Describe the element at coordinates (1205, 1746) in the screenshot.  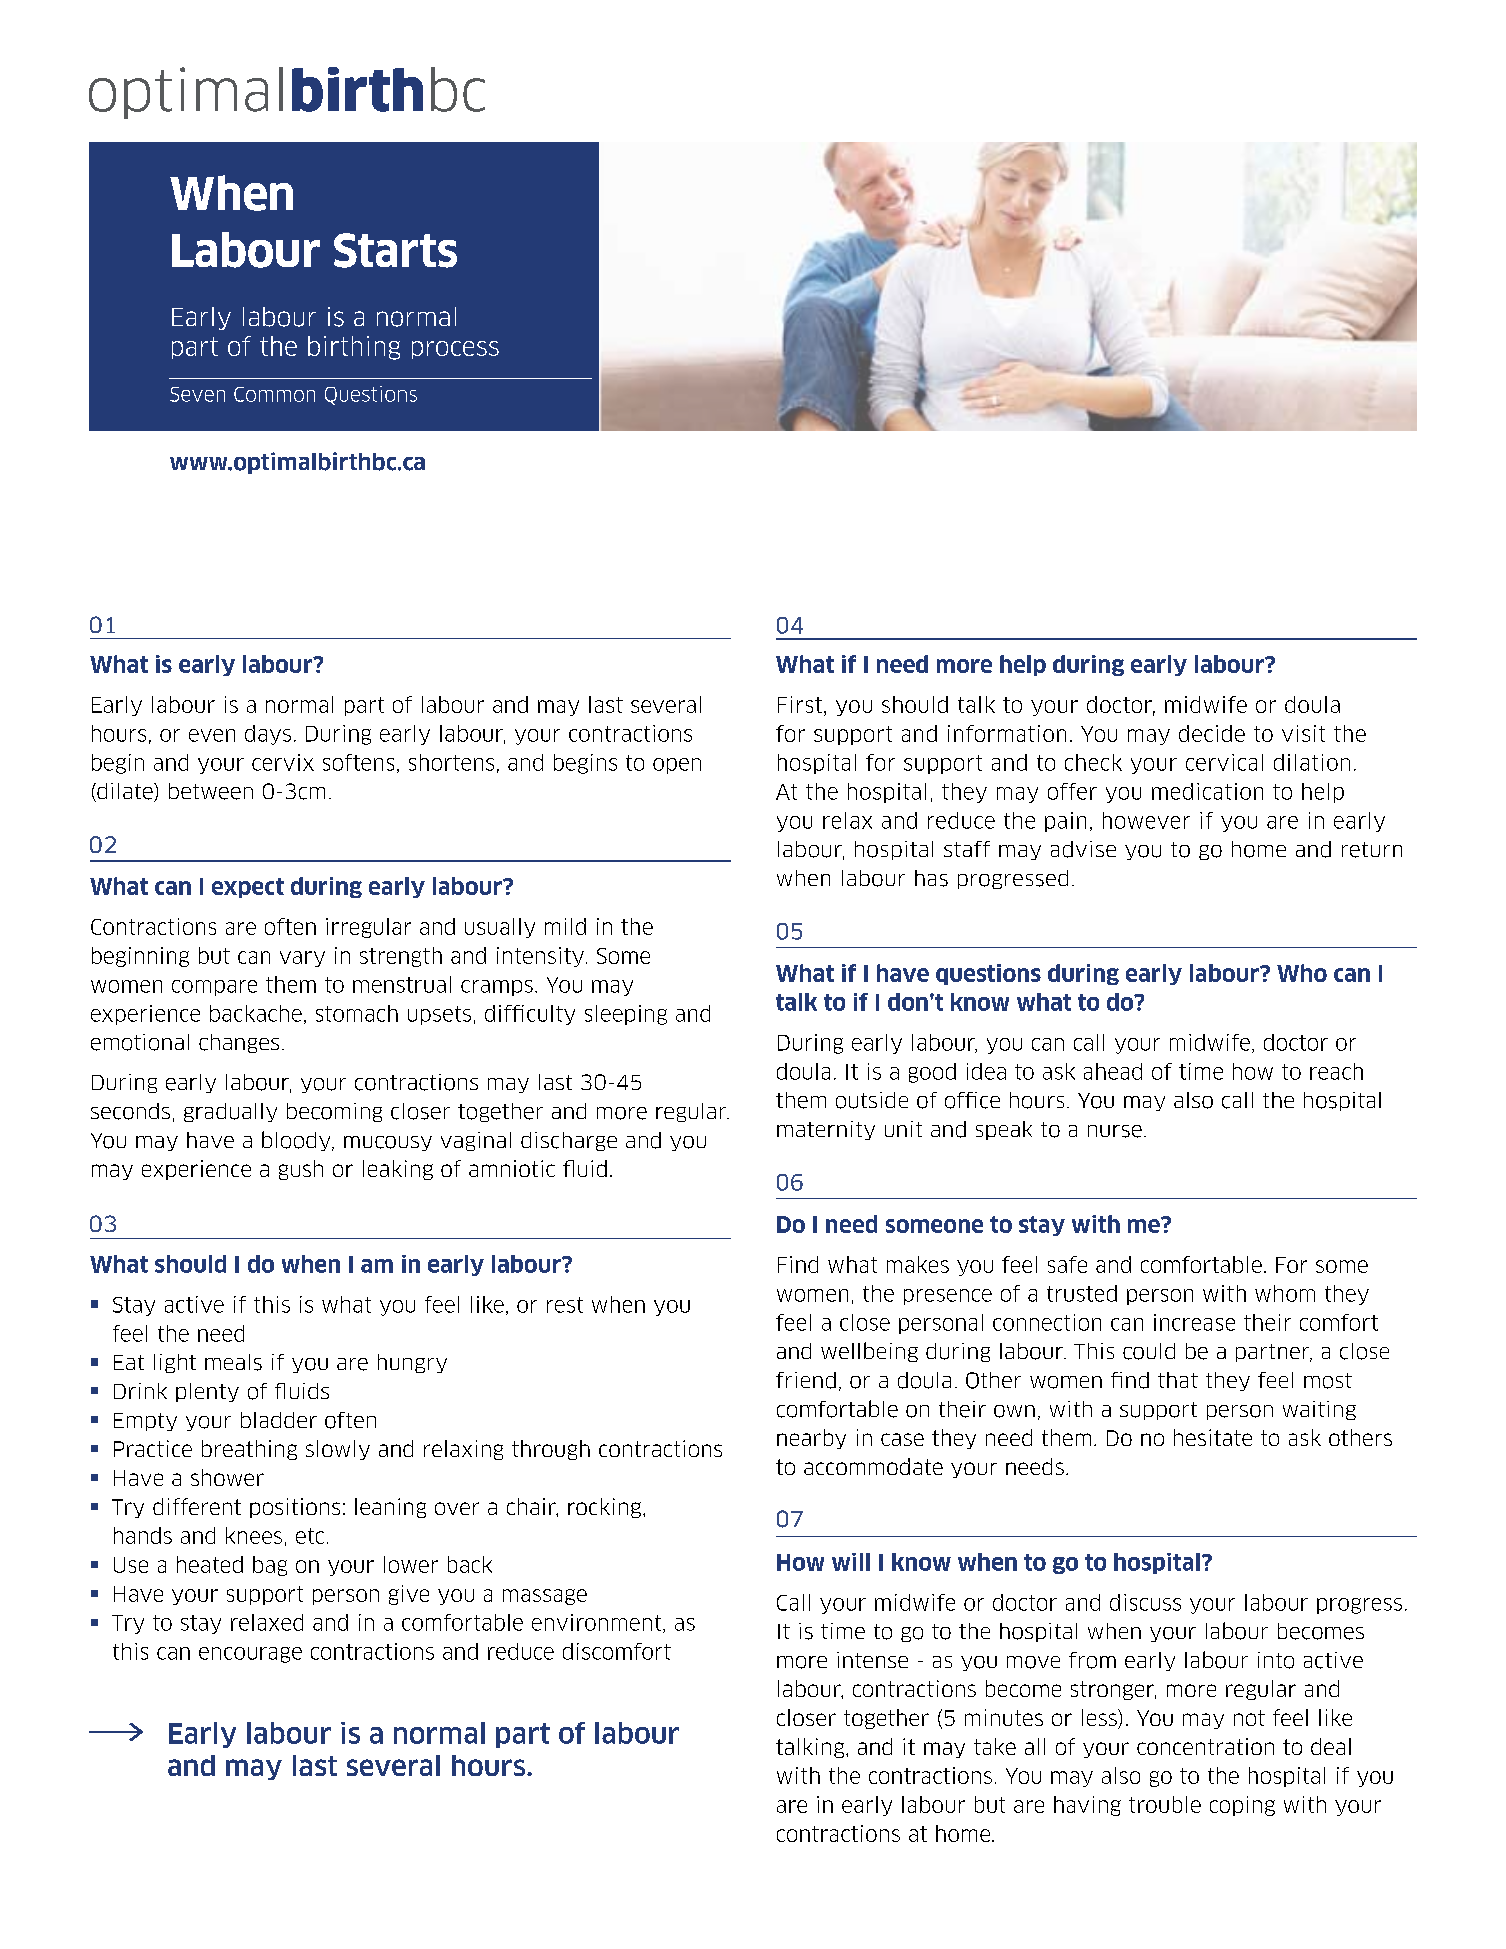
I see `concentration` at that location.
